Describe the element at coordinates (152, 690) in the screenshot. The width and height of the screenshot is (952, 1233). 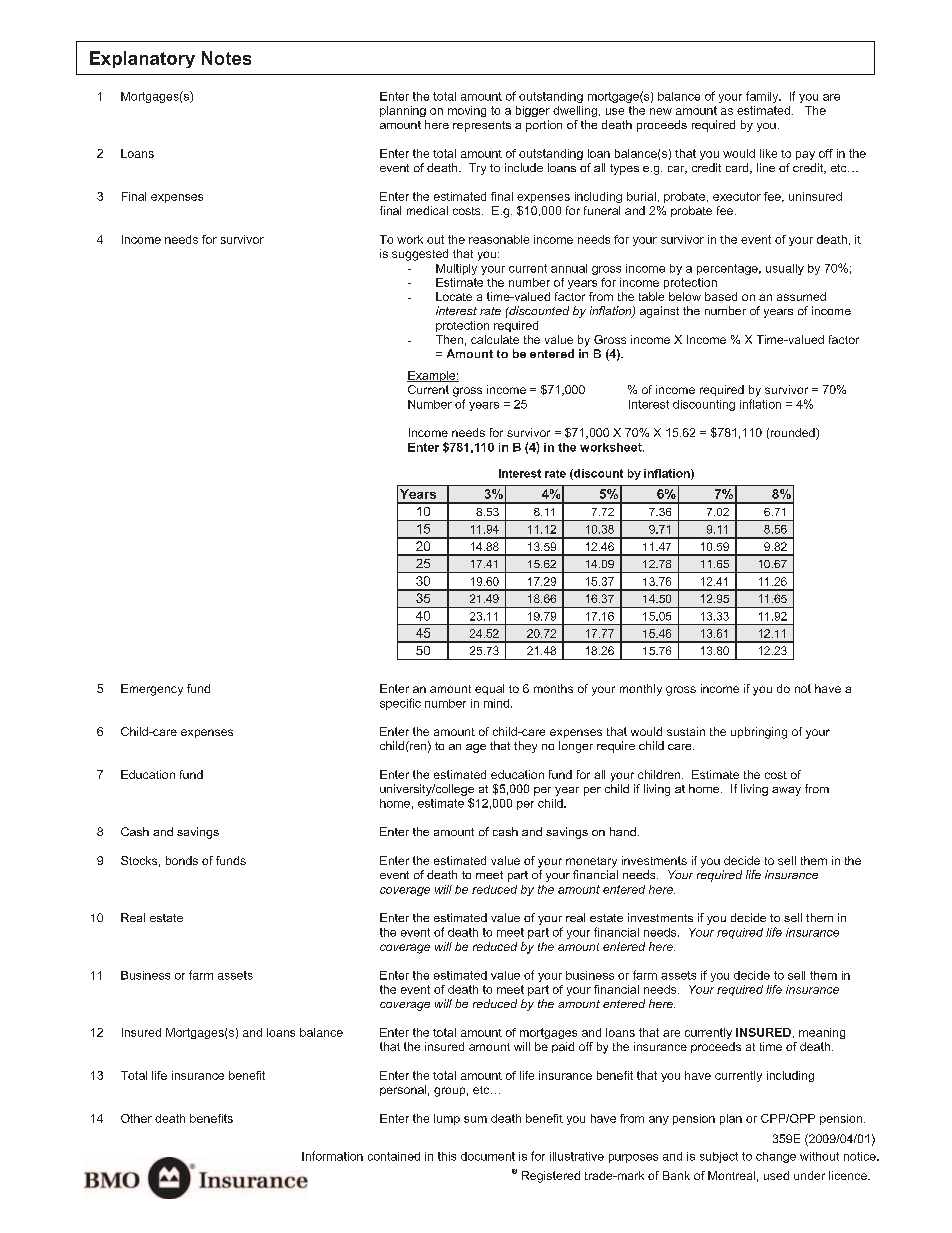
I see `Emergency` at that location.
